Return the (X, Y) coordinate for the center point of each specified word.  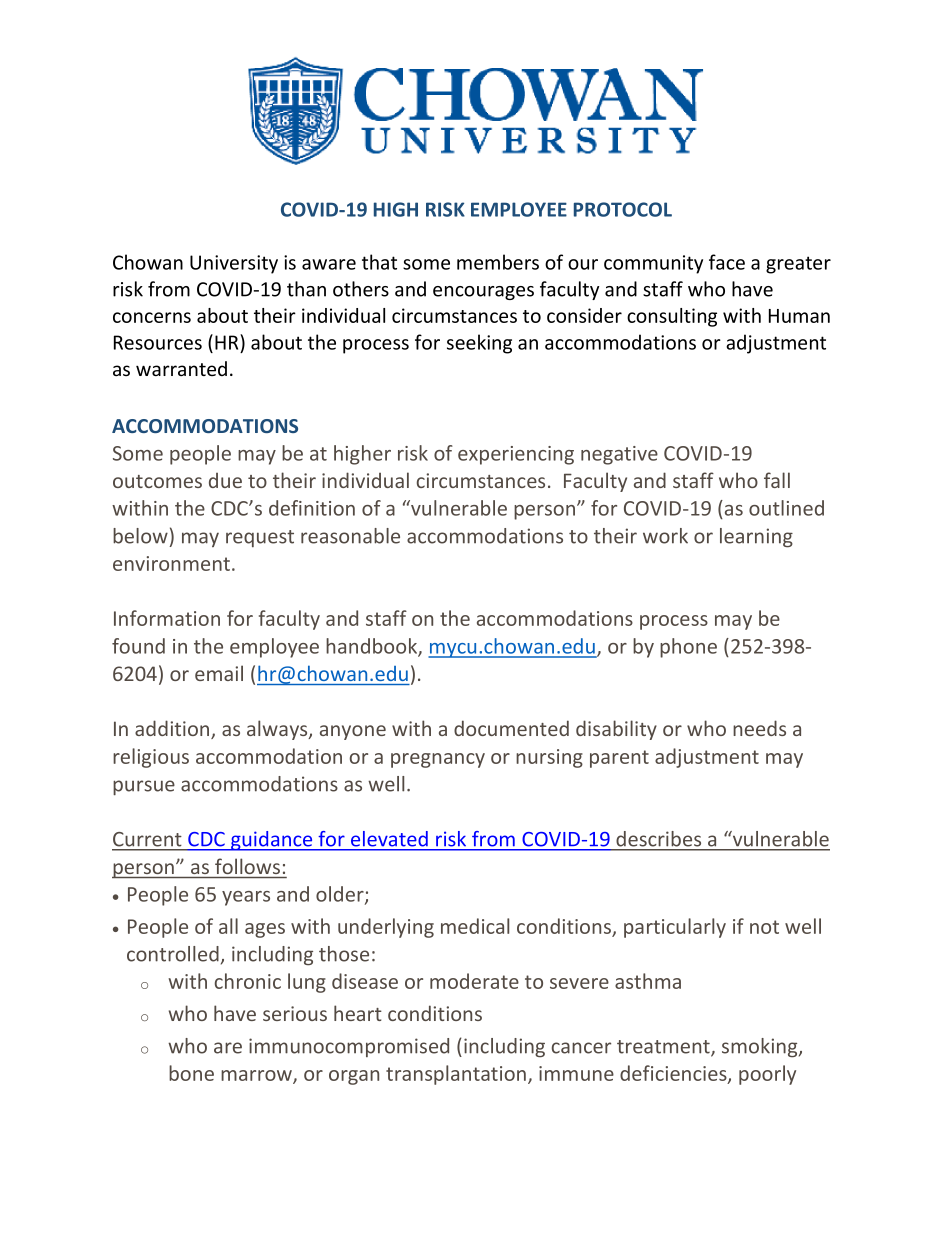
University (234, 264)
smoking (761, 1048)
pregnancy (438, 760)
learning (756, 538)
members (498, 262)
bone (191, 1073)
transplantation (456, 1075)
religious (151, 758)
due (225, 480)
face (727, 262)
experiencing (516, 455)
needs (759, 728)
